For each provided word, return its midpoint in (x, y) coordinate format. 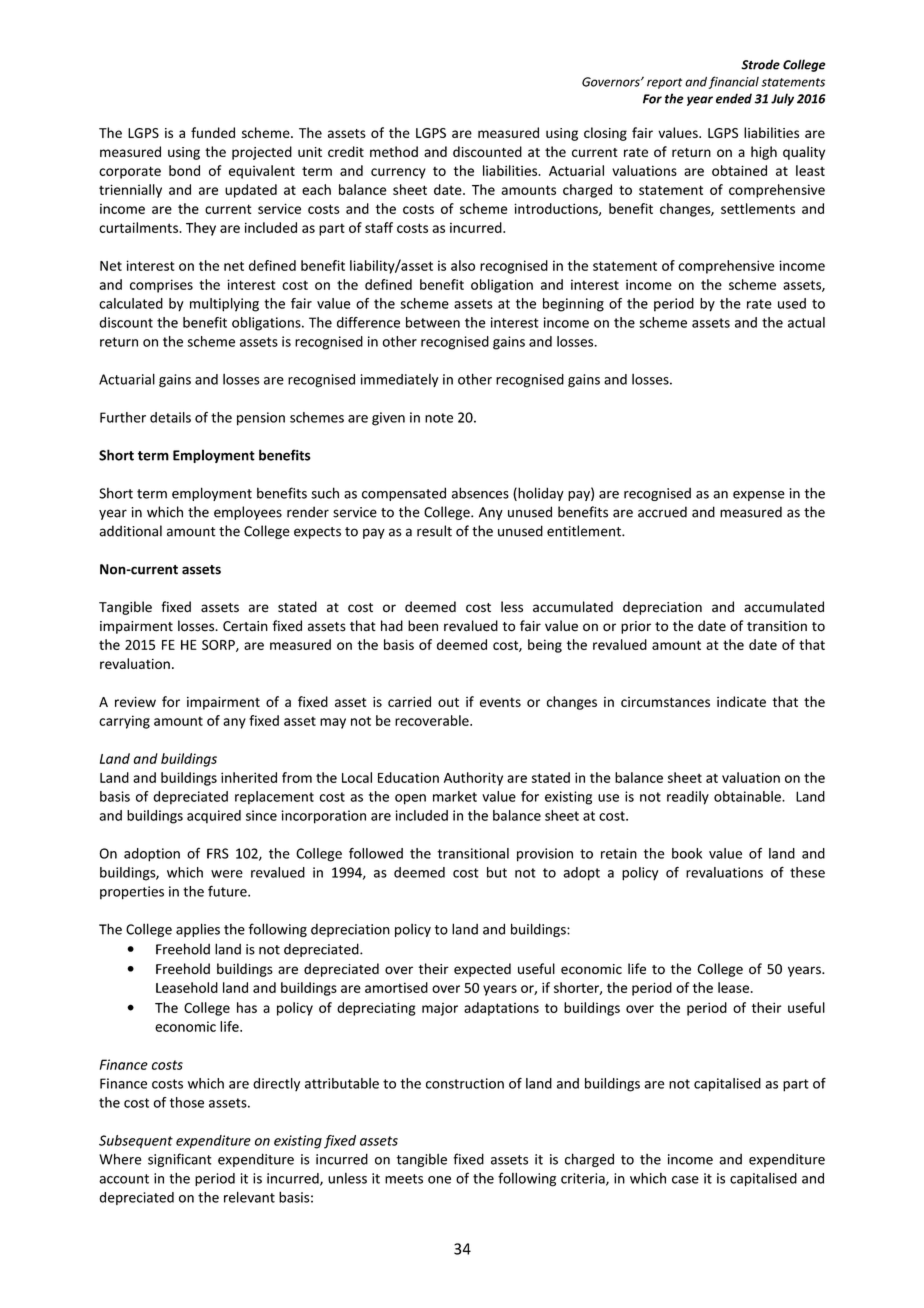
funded (213, 132)
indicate (741, 701)
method (394, 151)
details (170, 417)
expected (482, 970)
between (433, 322)
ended (734, 98)
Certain (245, 626)
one (439, 1180)
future (228, 891)
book (687, 853)
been (423, 626)
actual (806, 322)
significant (180, 1160)
